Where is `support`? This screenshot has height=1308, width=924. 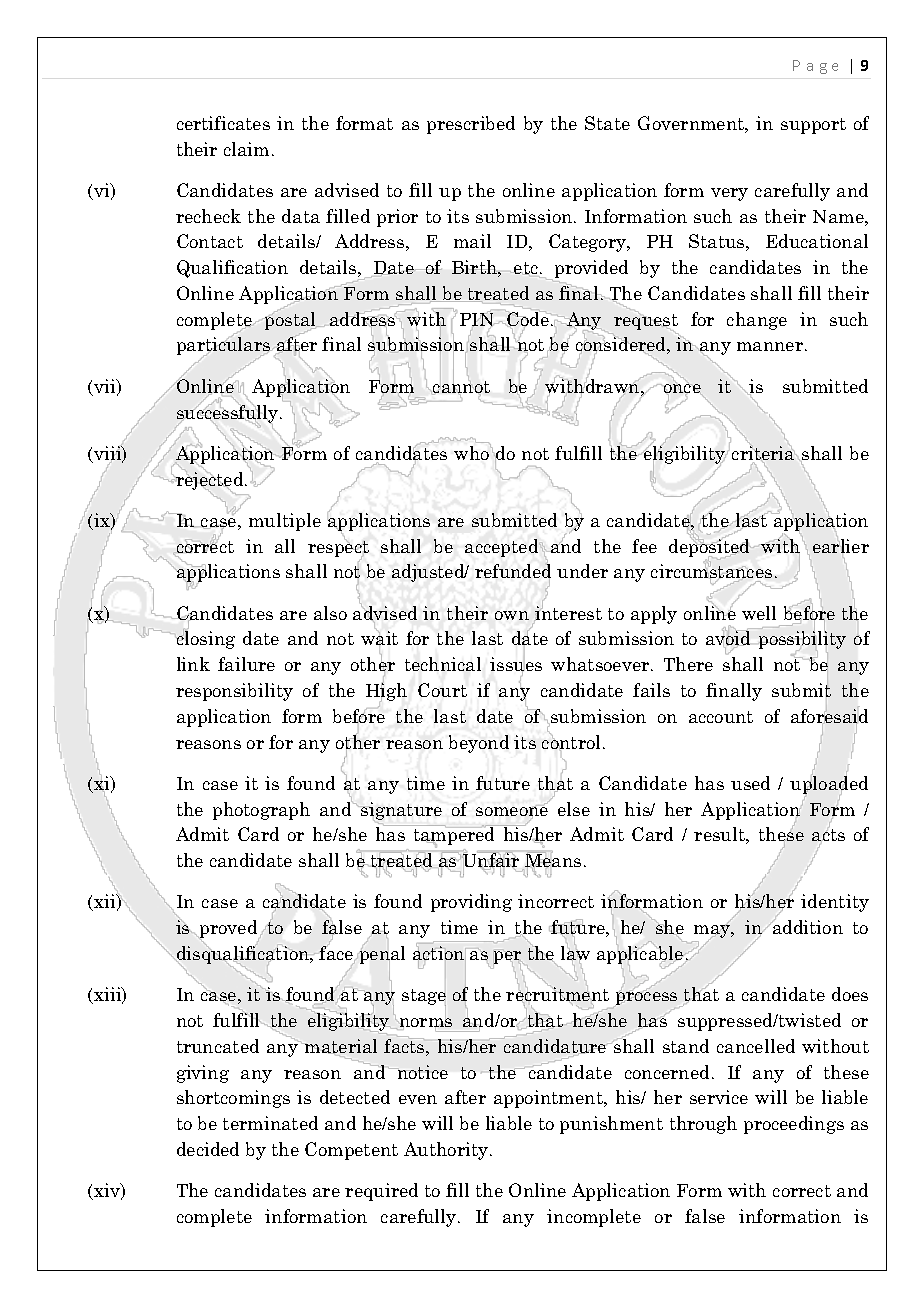
support is located at coordinates (813, 126).
